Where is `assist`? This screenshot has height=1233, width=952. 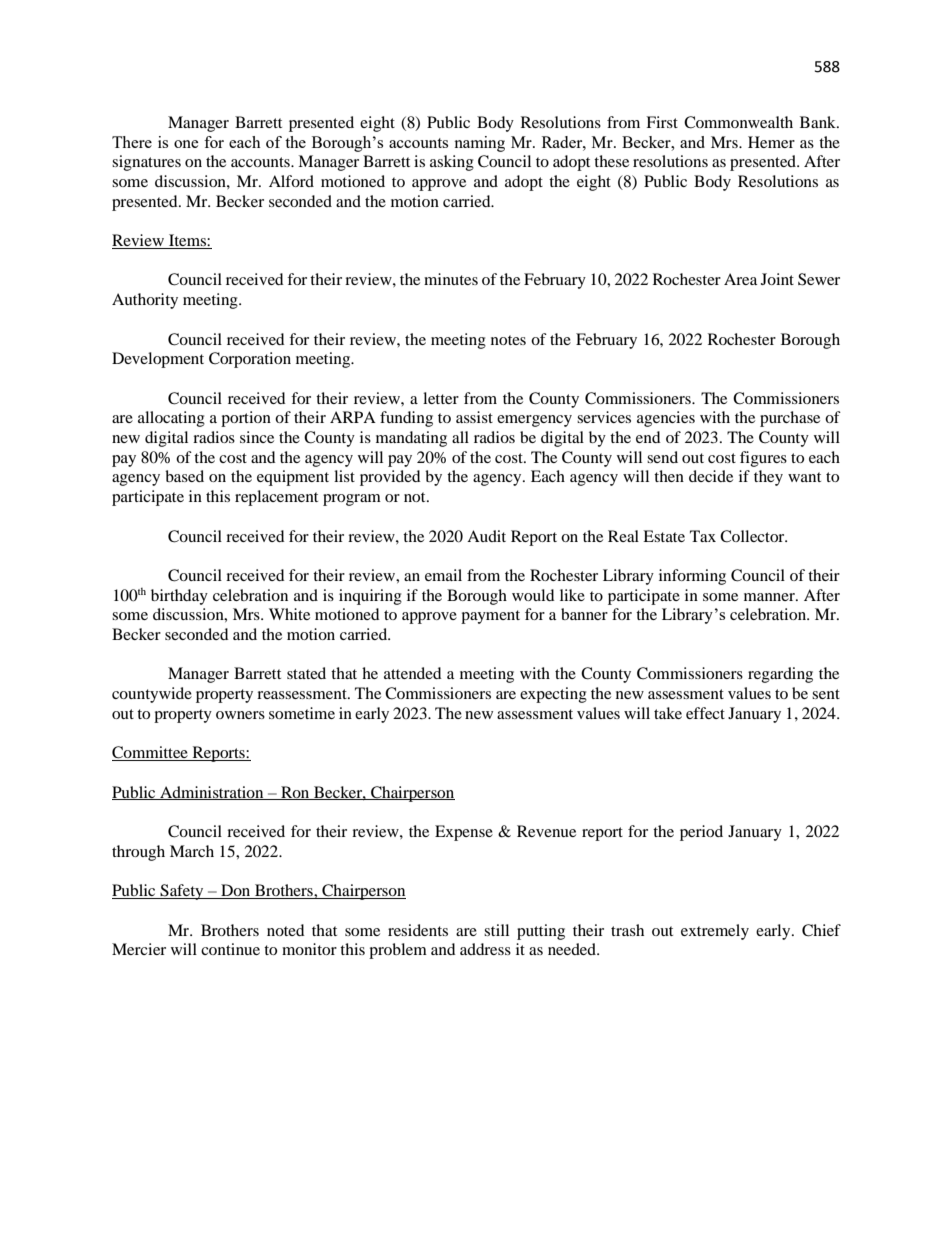 assist is located at coordinates (474, 417).
